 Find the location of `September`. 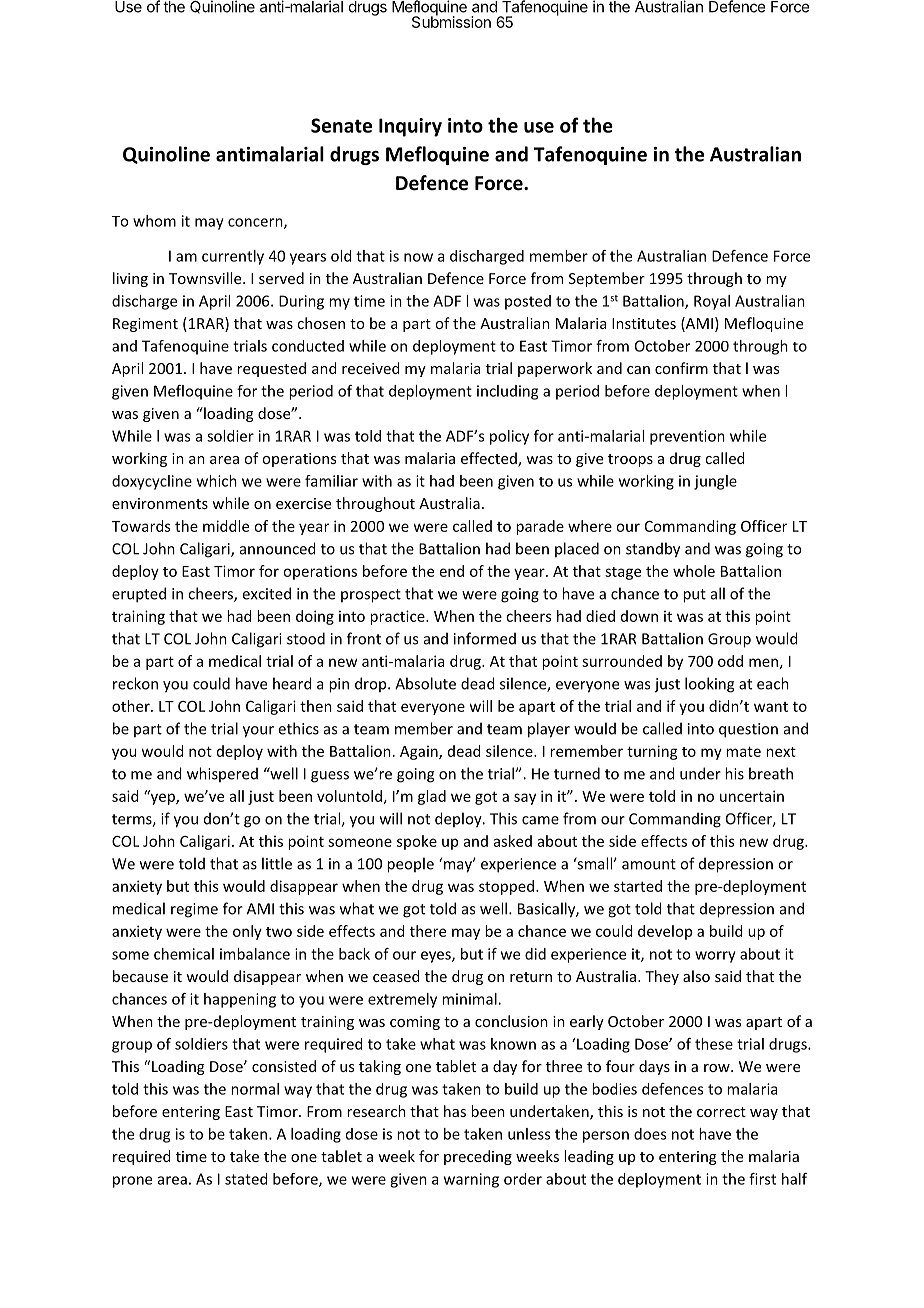

September is located at coordinates (607, 279).
